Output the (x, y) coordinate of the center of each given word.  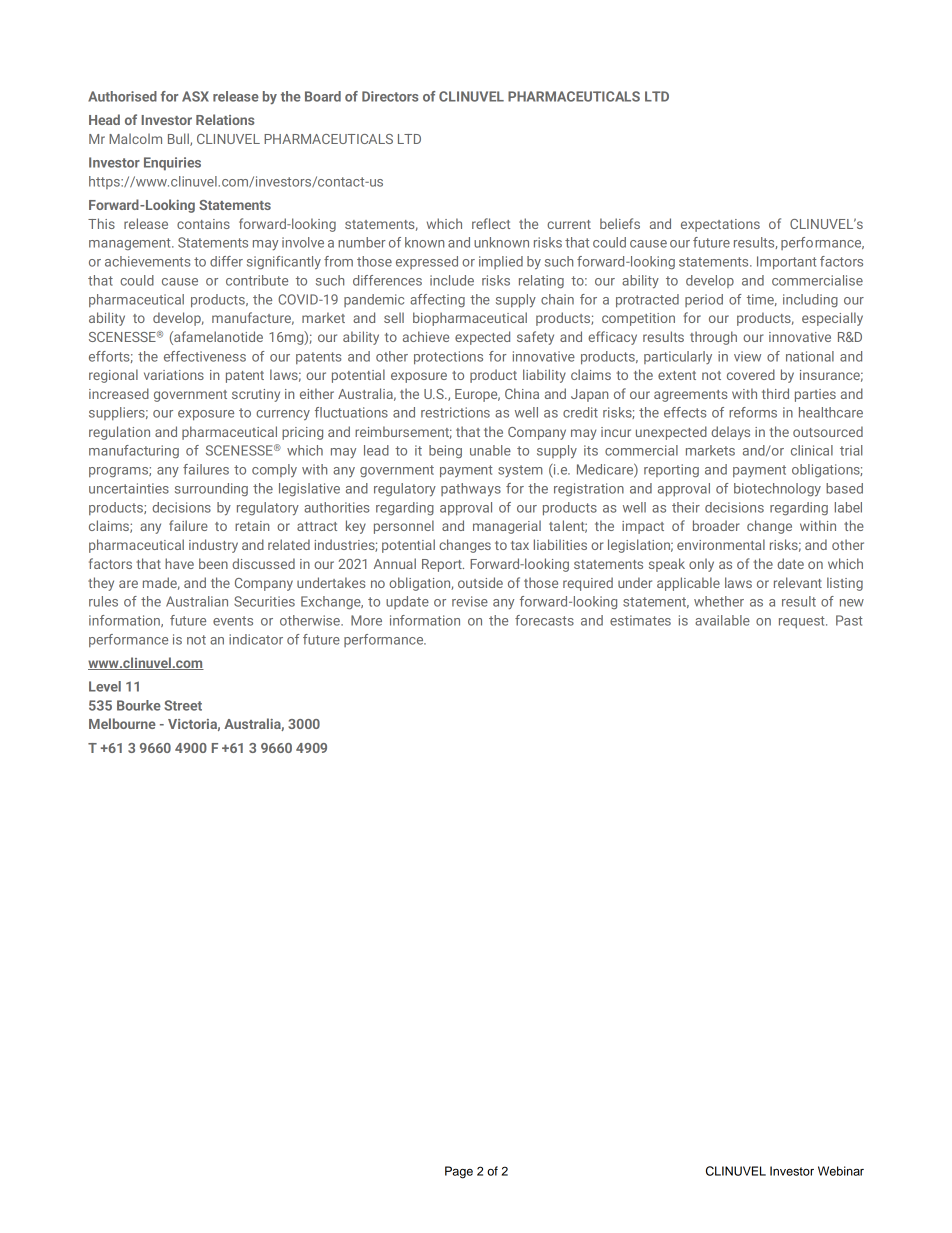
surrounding (211, 490)
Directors (390, 96)
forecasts (544, 620)
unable (490, 450)
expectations (720, 225)
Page (459, 1172)
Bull (179, 139)
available (722, 620)
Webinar (841, 1171)
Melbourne (122, 723)
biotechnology (777, 490)
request (803, 622)
